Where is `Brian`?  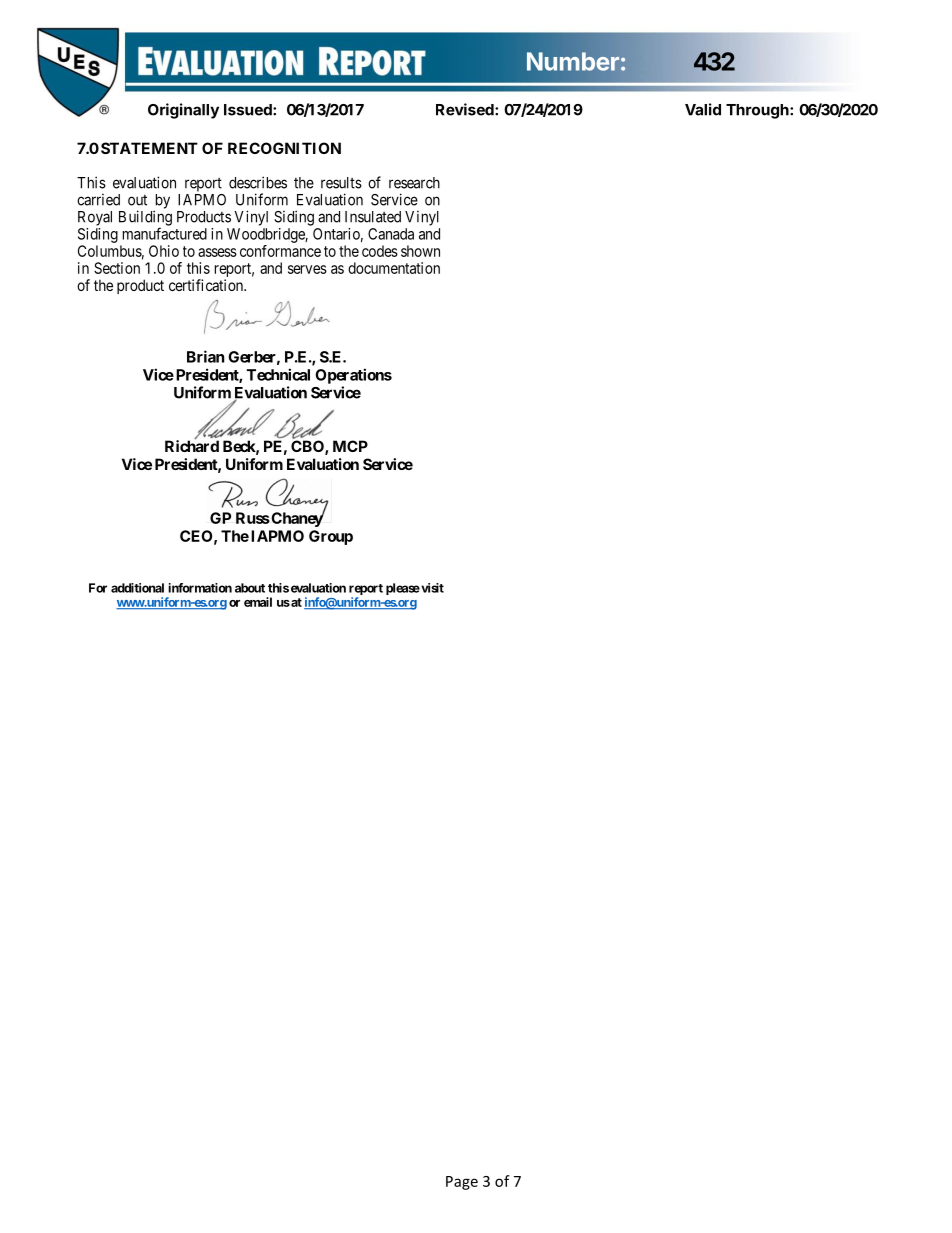
Brian is located at coordinates (205, 356).
